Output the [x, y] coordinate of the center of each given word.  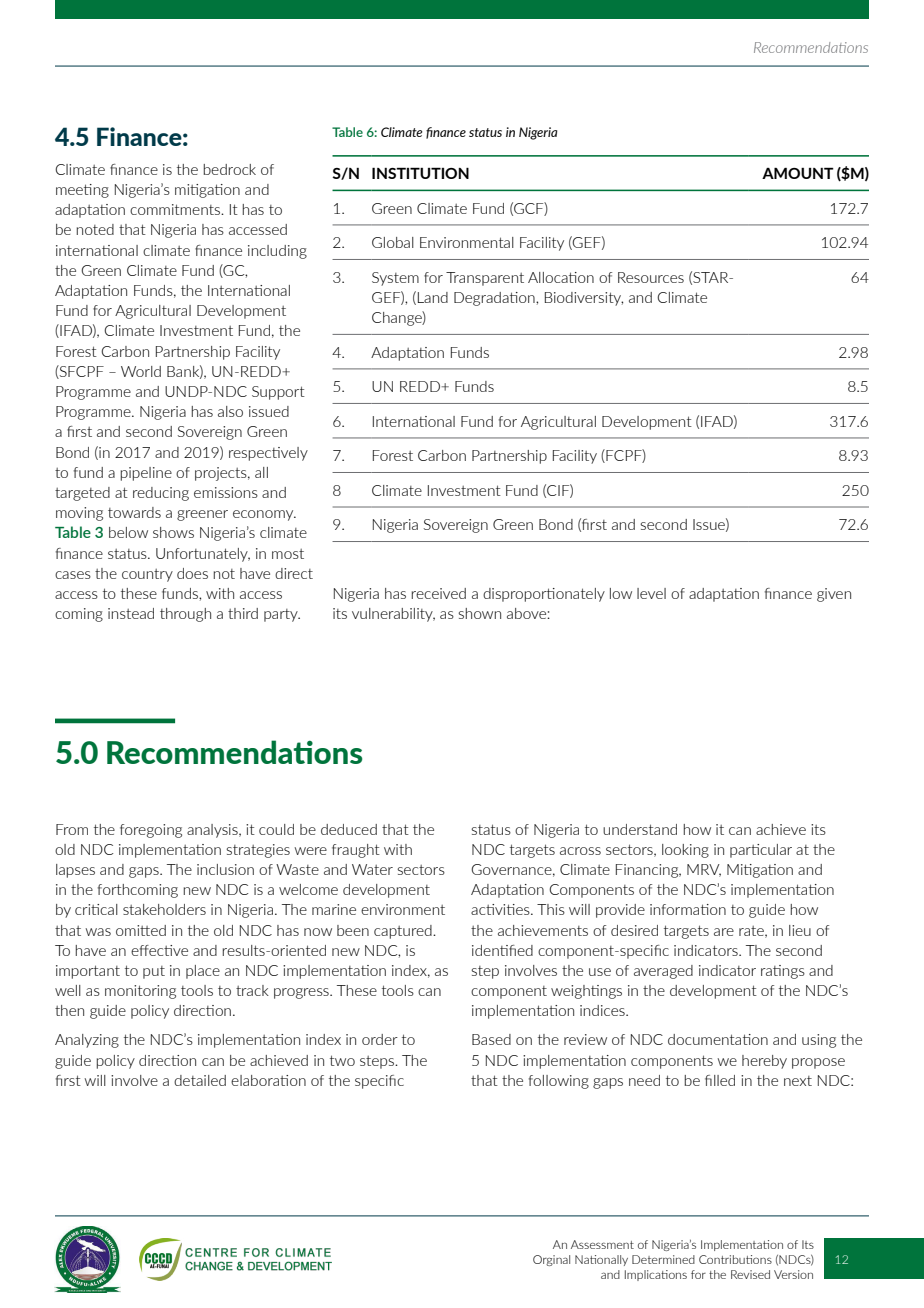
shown [479, 613]
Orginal [551, 1260]
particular [761, 851]
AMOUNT [798, 173]
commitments [176, 209]
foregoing [151, 831]
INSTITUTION [420, 173]
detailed [200, 1080]
